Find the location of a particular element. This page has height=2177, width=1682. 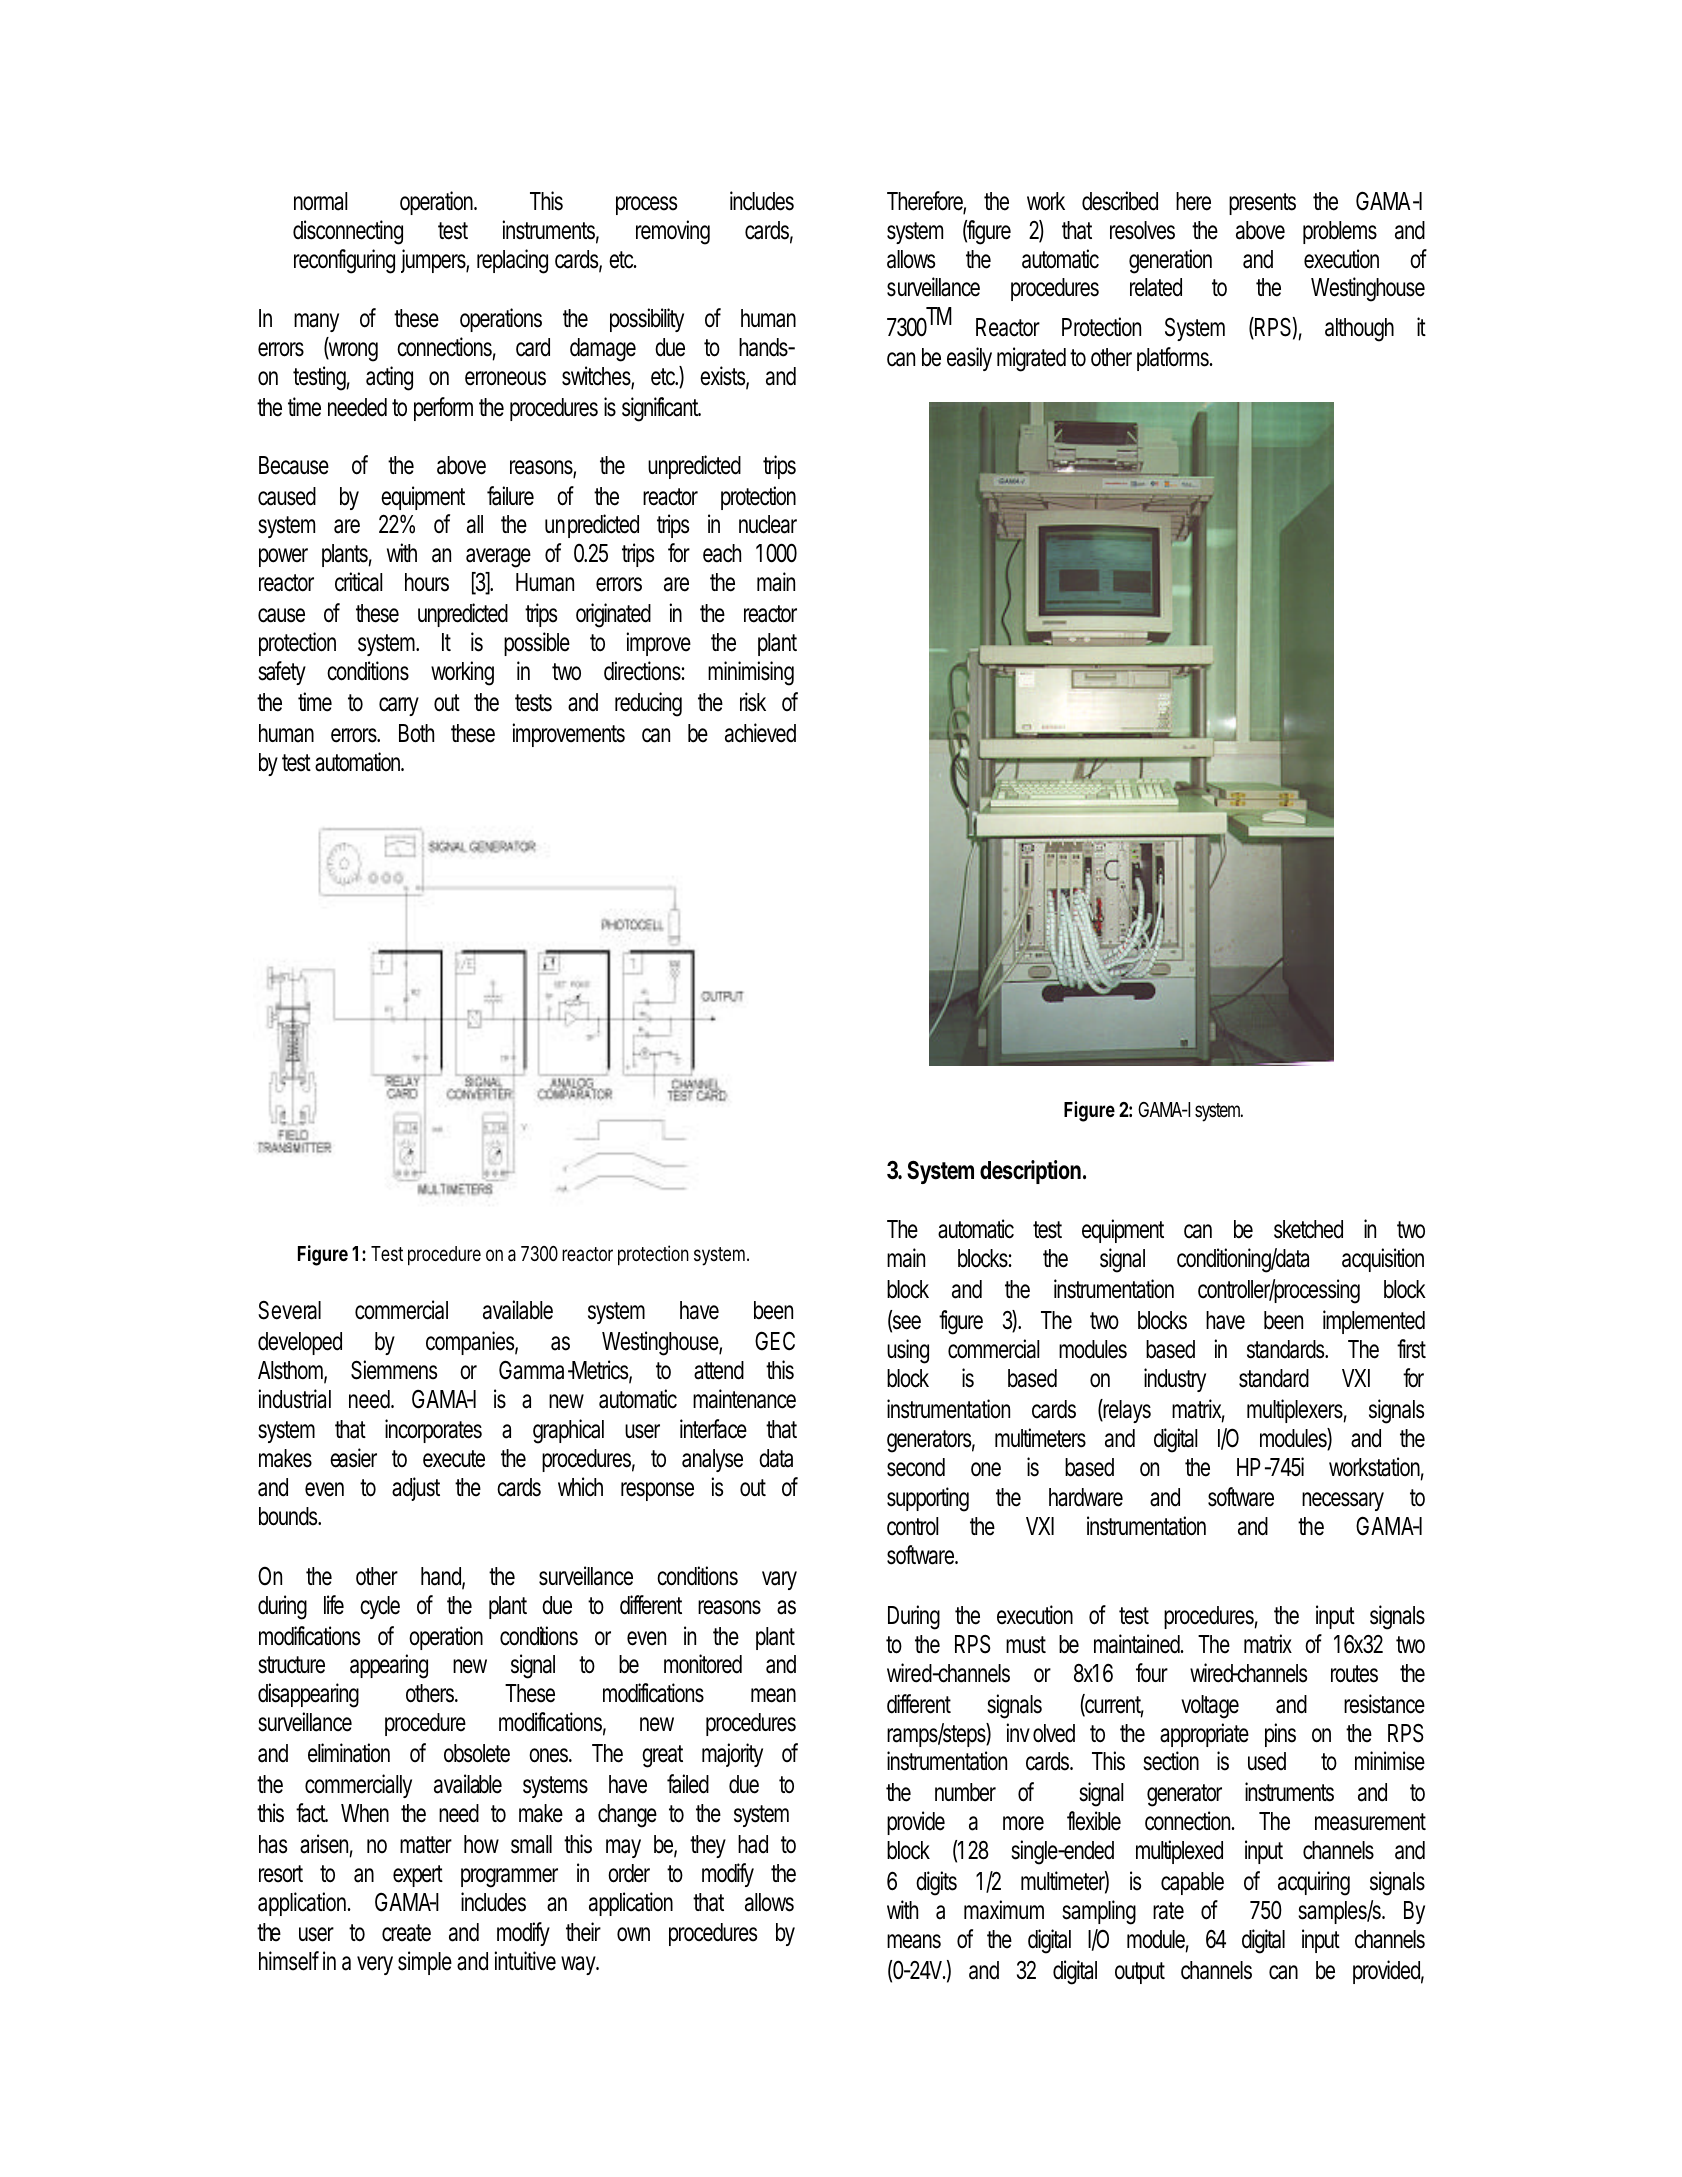

digits is located at coordinates (936, 1883).
